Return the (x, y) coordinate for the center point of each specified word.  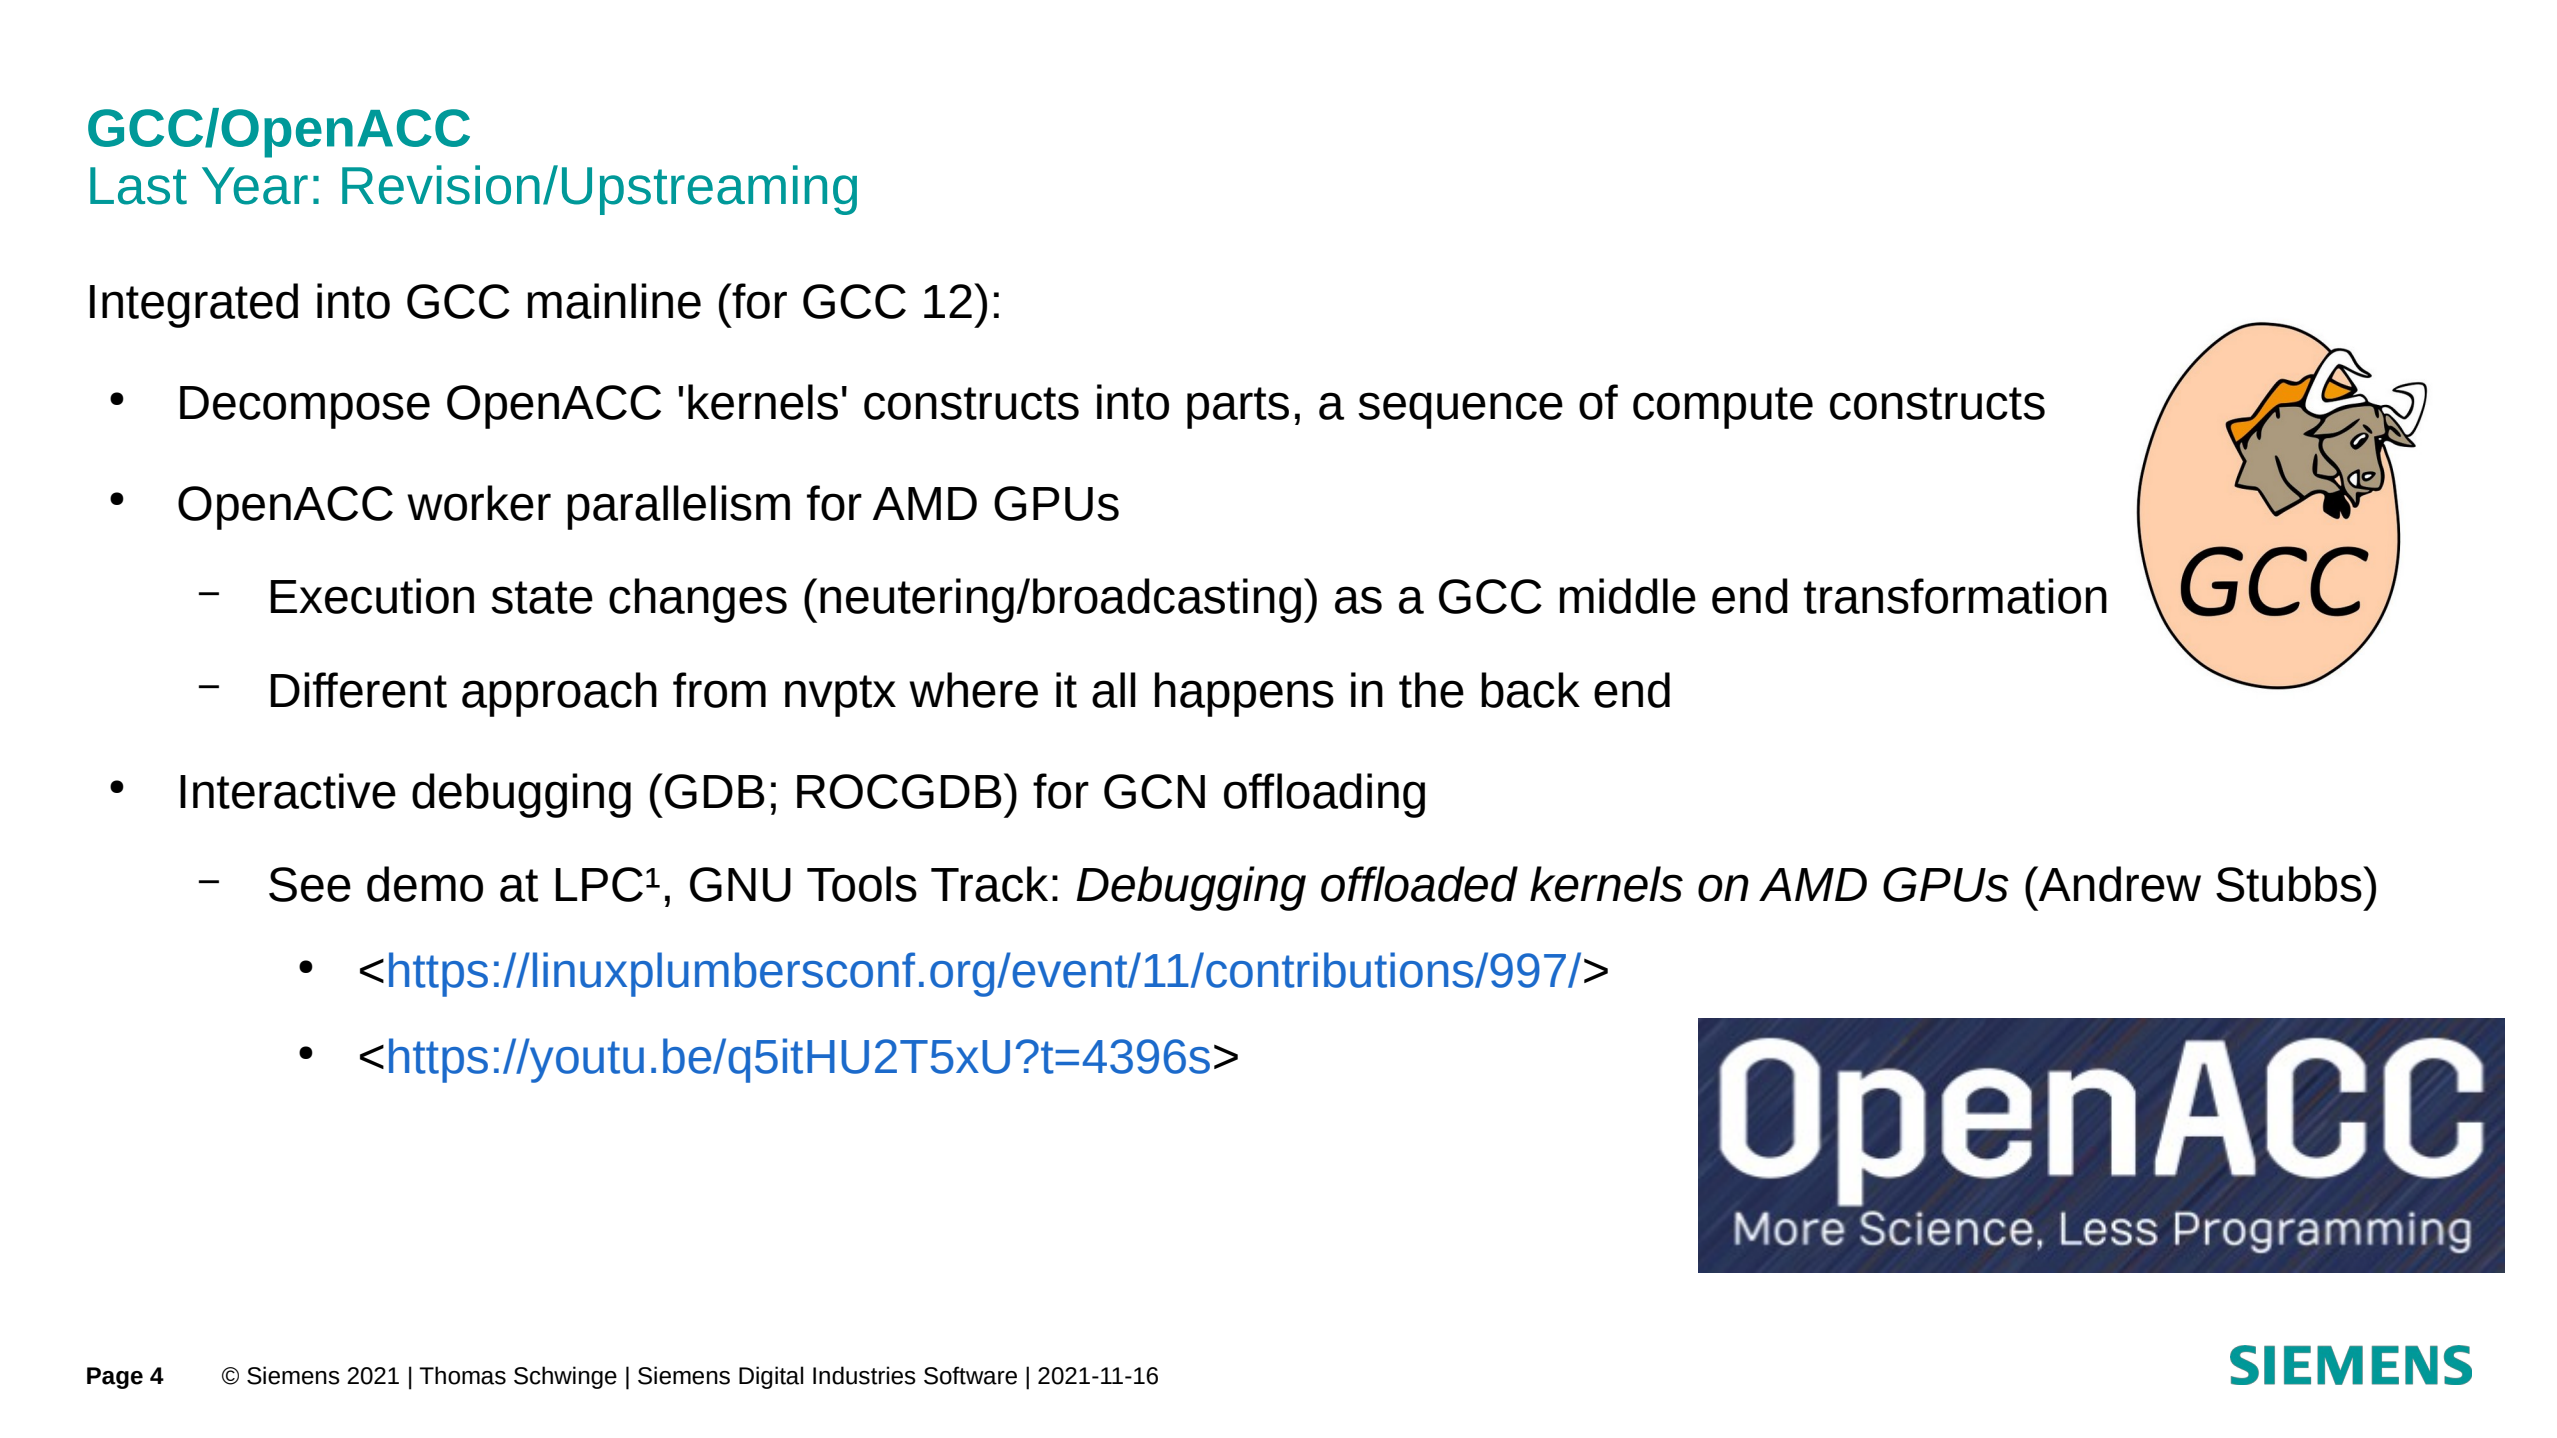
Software (970, 1375)
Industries (864, 1375)
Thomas (462, 1375)
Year (255, 186)
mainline (614, 301)
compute (1723, 408)
